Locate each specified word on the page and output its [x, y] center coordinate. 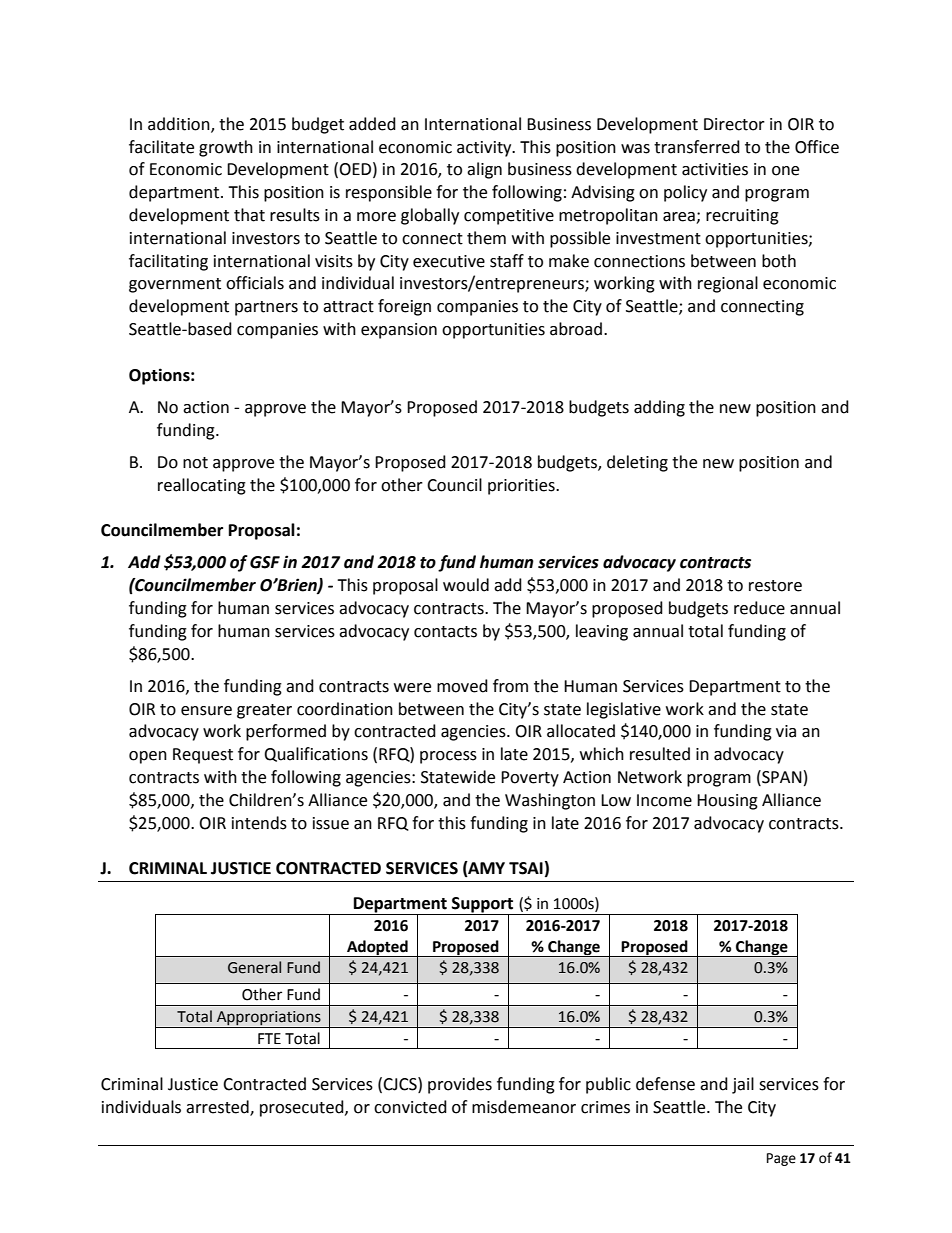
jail [743, 1085]
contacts [445, 632]
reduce [759, 608]
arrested [218, 1107]
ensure [206, 711]
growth [226, 148]
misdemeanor [524, 1107]
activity [485, 149]
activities [715, 169]
